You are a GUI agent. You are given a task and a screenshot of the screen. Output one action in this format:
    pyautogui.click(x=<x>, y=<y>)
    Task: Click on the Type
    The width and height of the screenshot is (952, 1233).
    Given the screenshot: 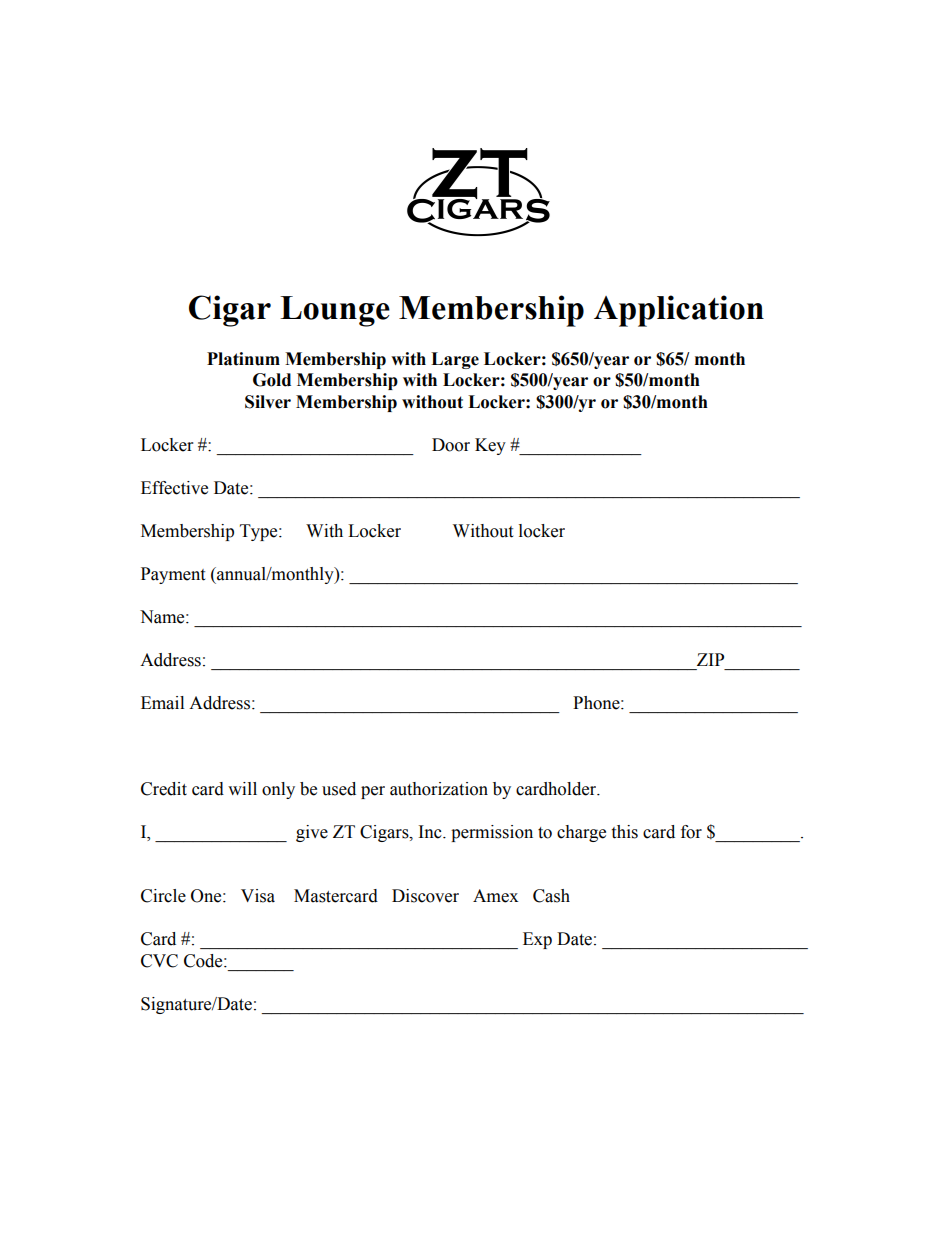 What is the action you would take?
    pyautogui.click(x=260, y=532)
